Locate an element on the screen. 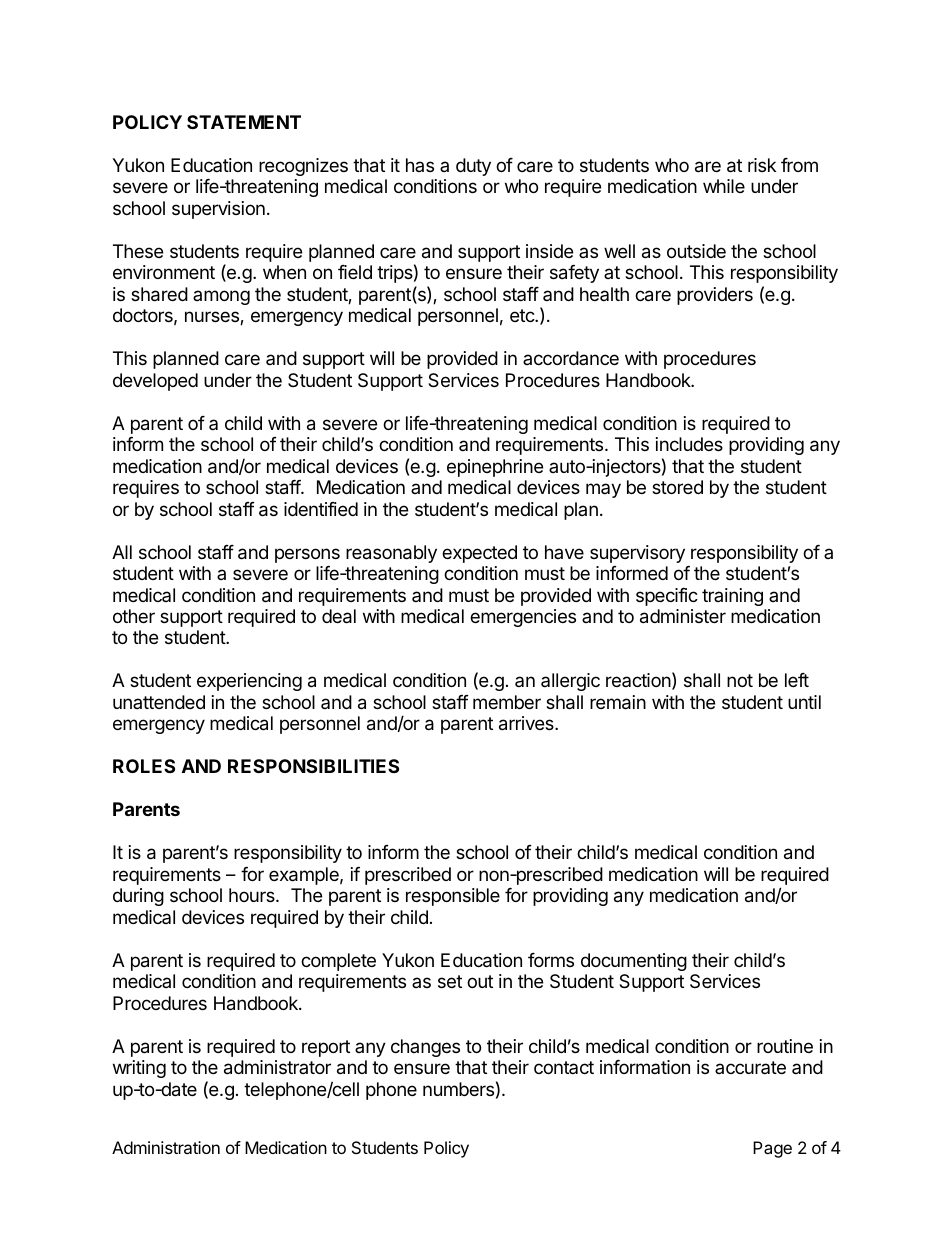 The width and height of the screenshot is (952, 1233). changes is located at coordinates (425, 1048).
